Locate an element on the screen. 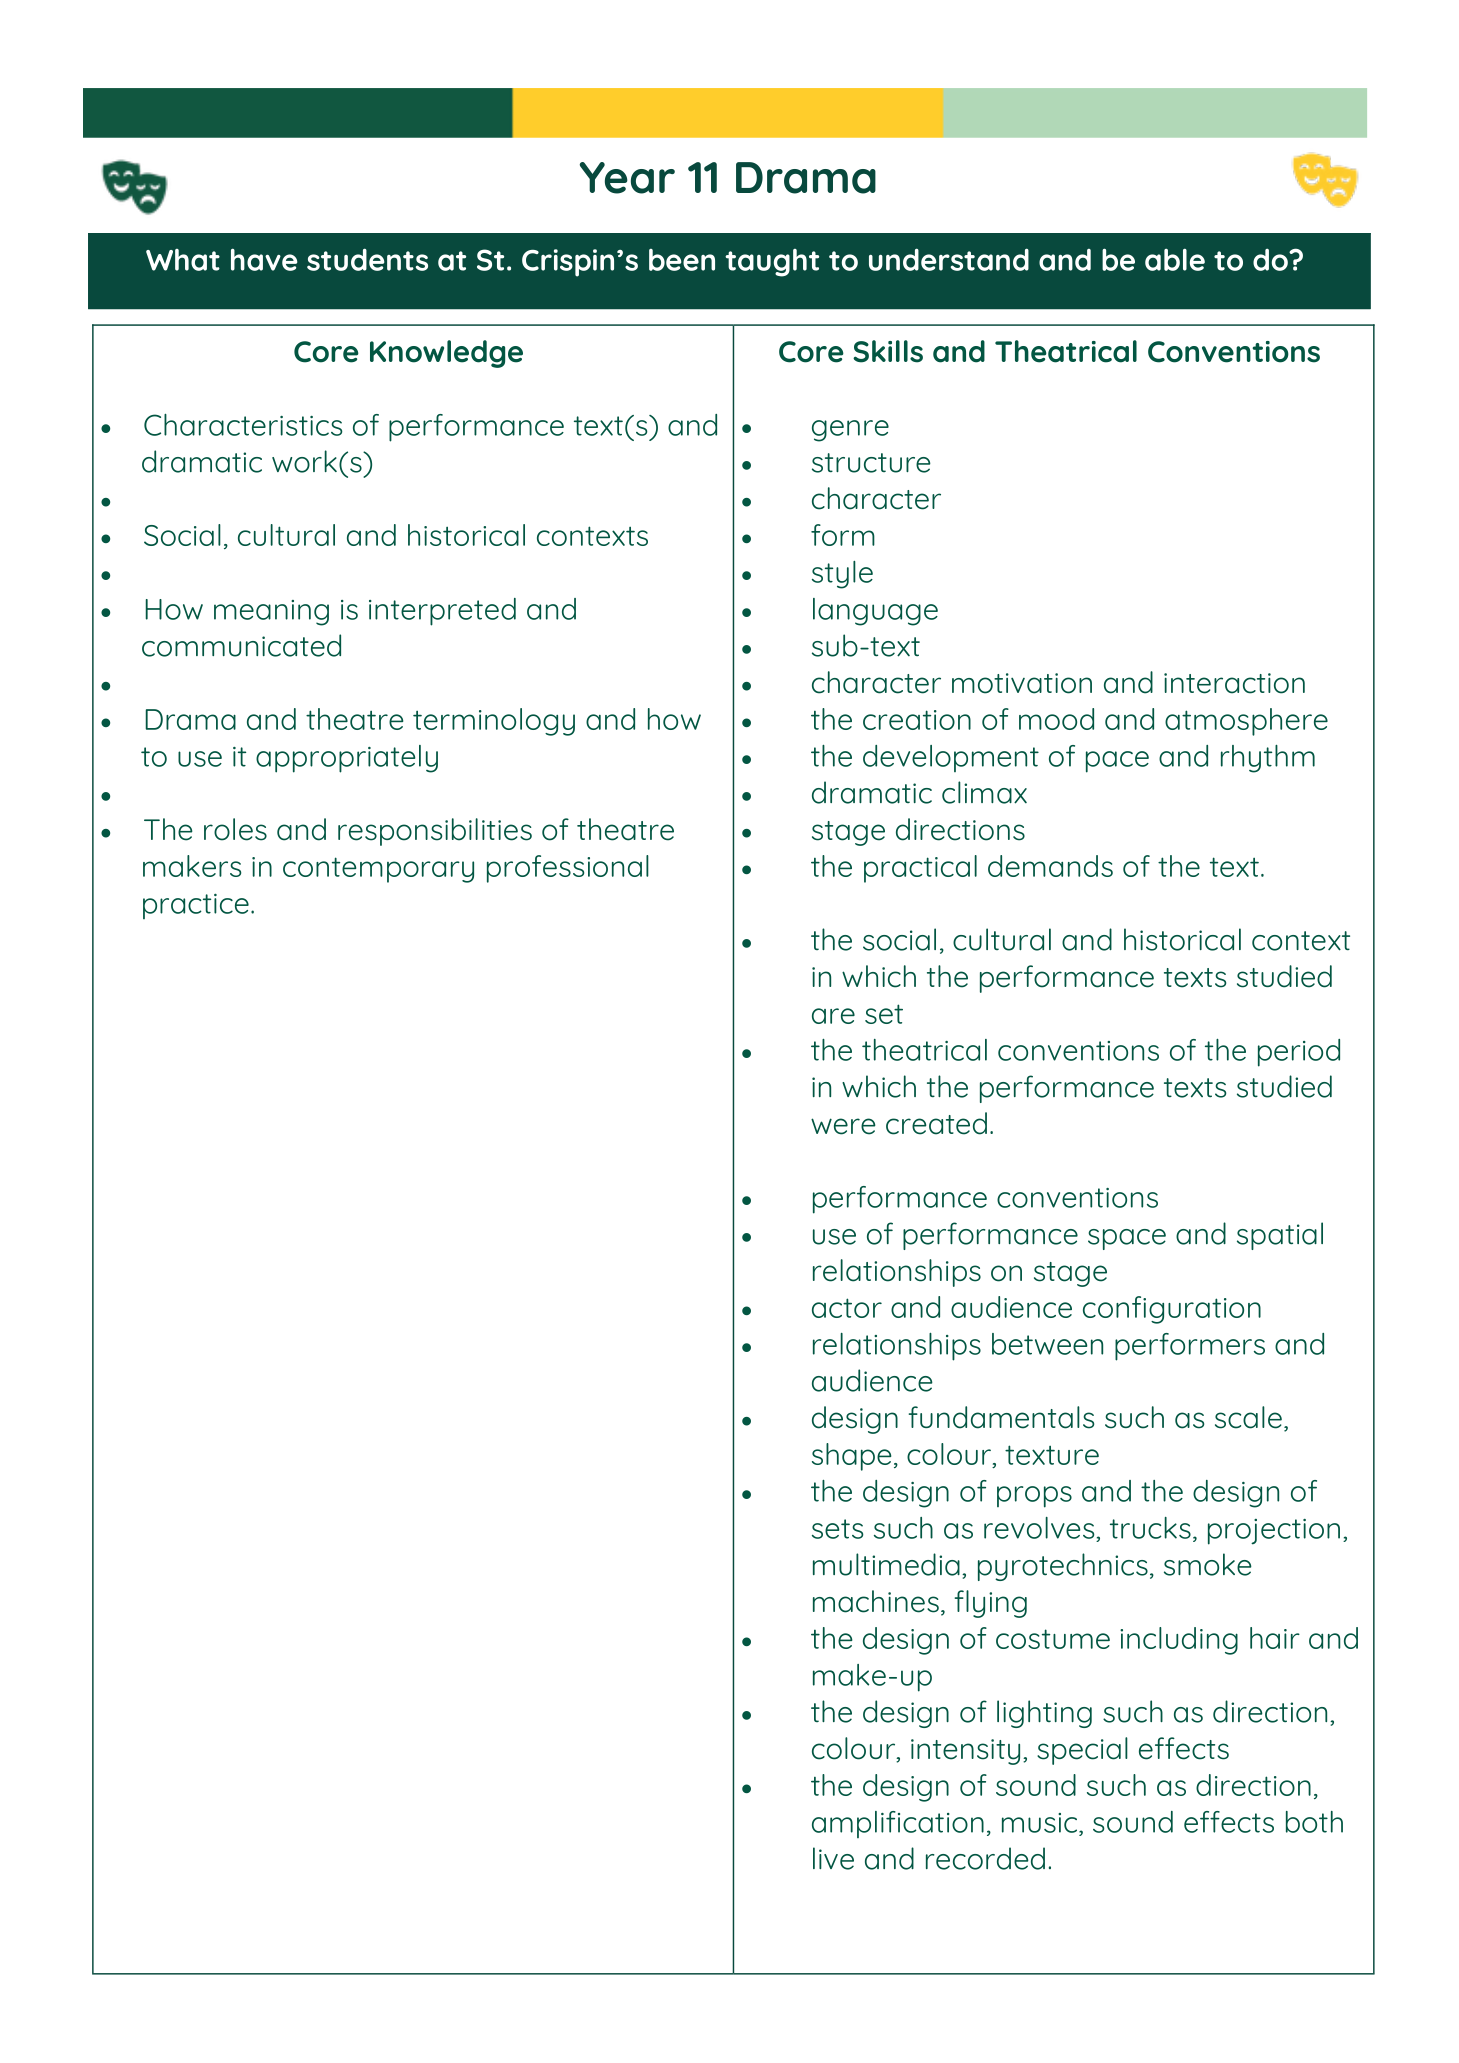 This screenshot has width=1459, height=2063. scale is located at coordinates (1248, 1417).
